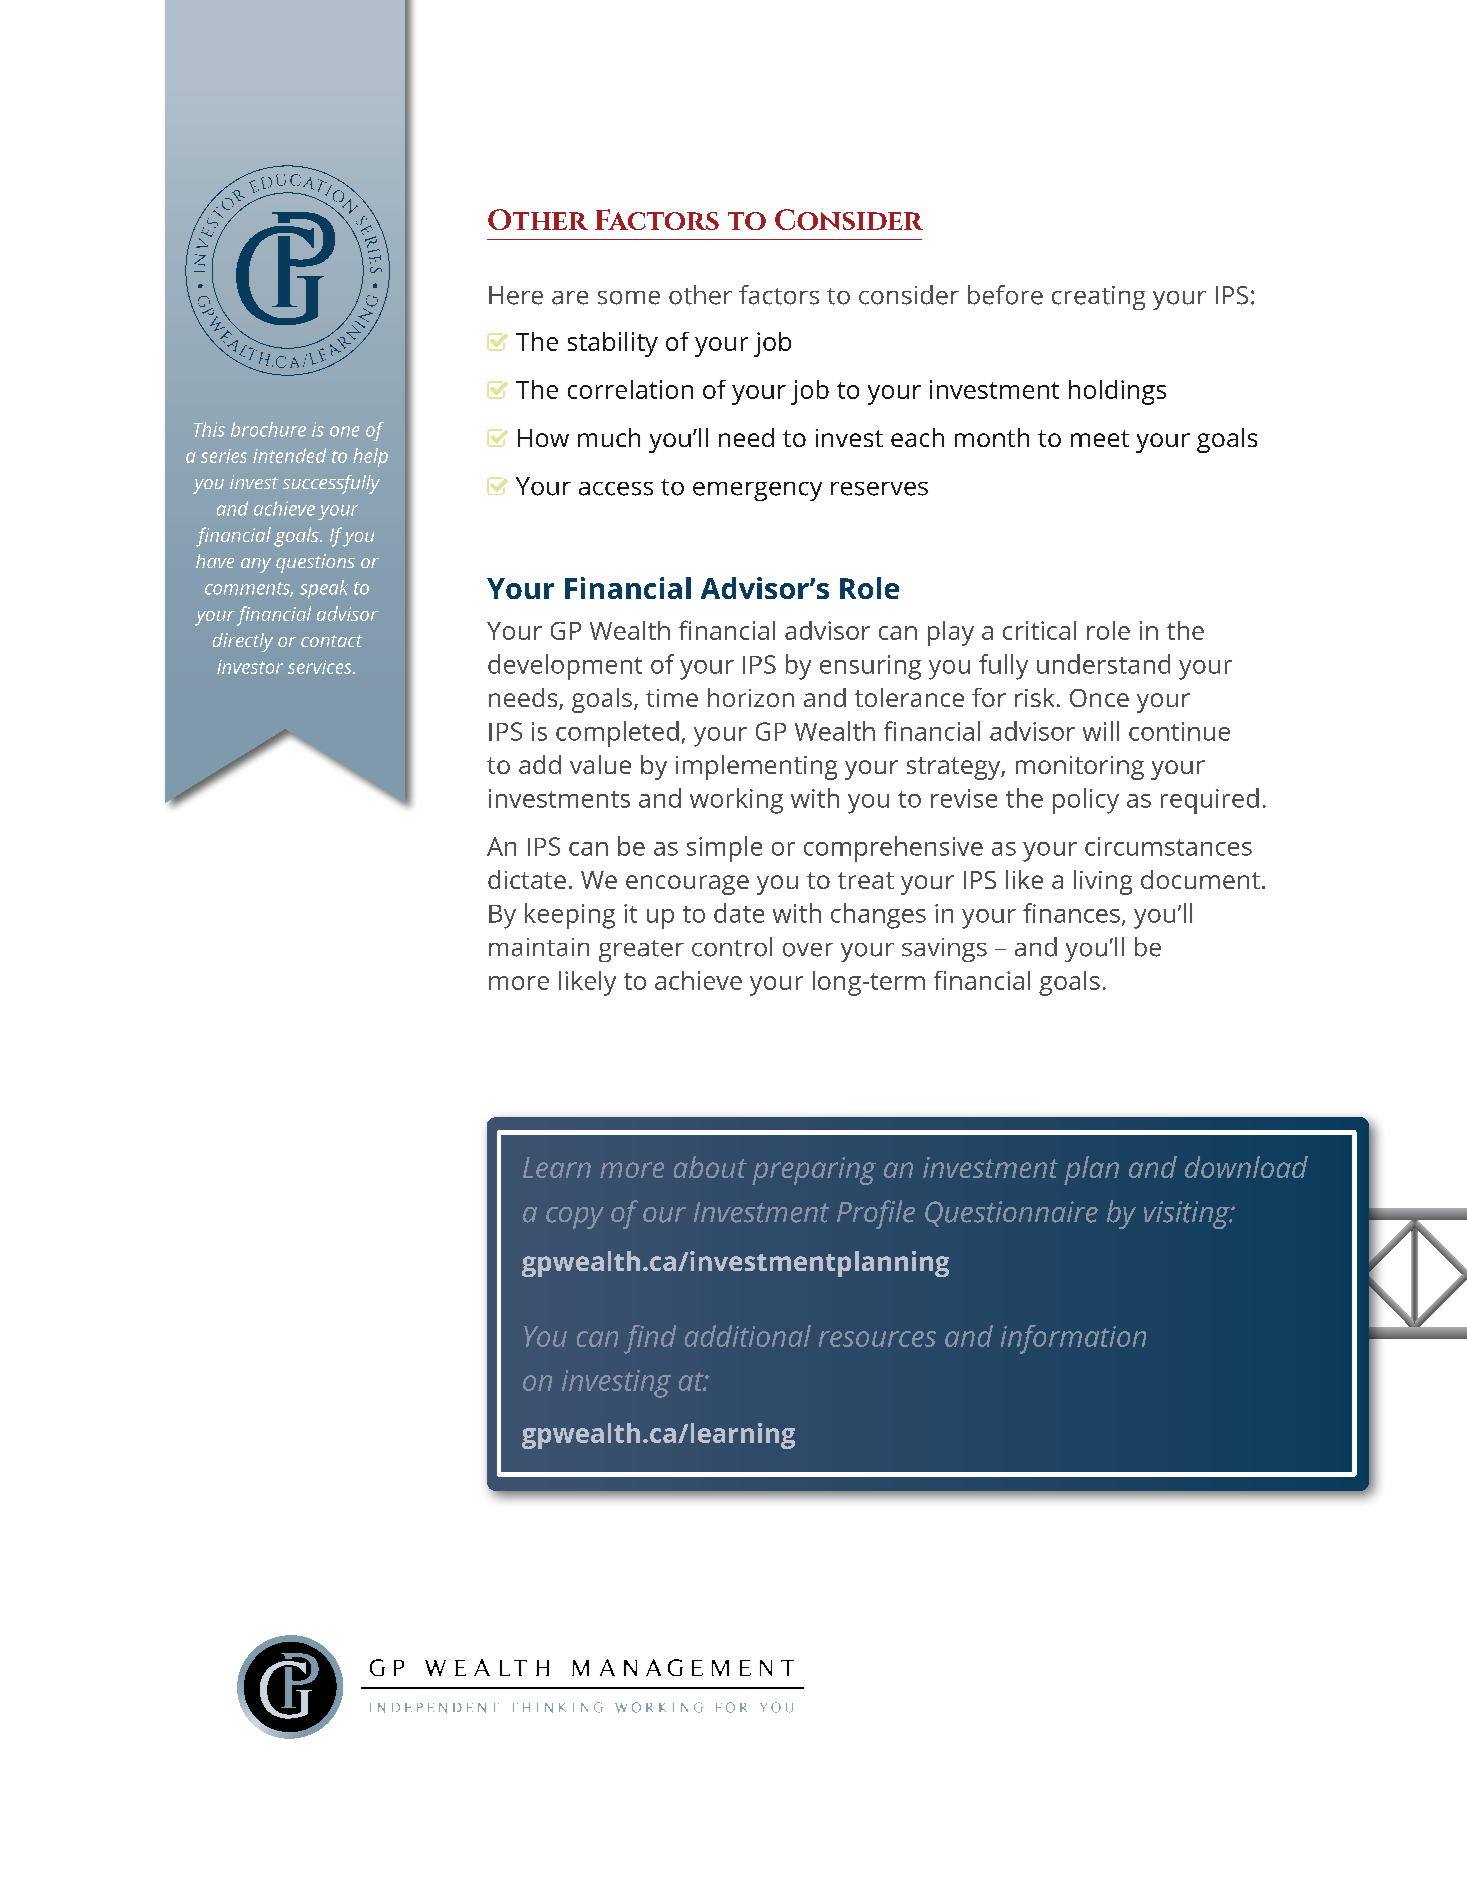  What do you see at coordinates (629, 298) in the screenshot?
I see `some` at bounding box center [629, 298].
